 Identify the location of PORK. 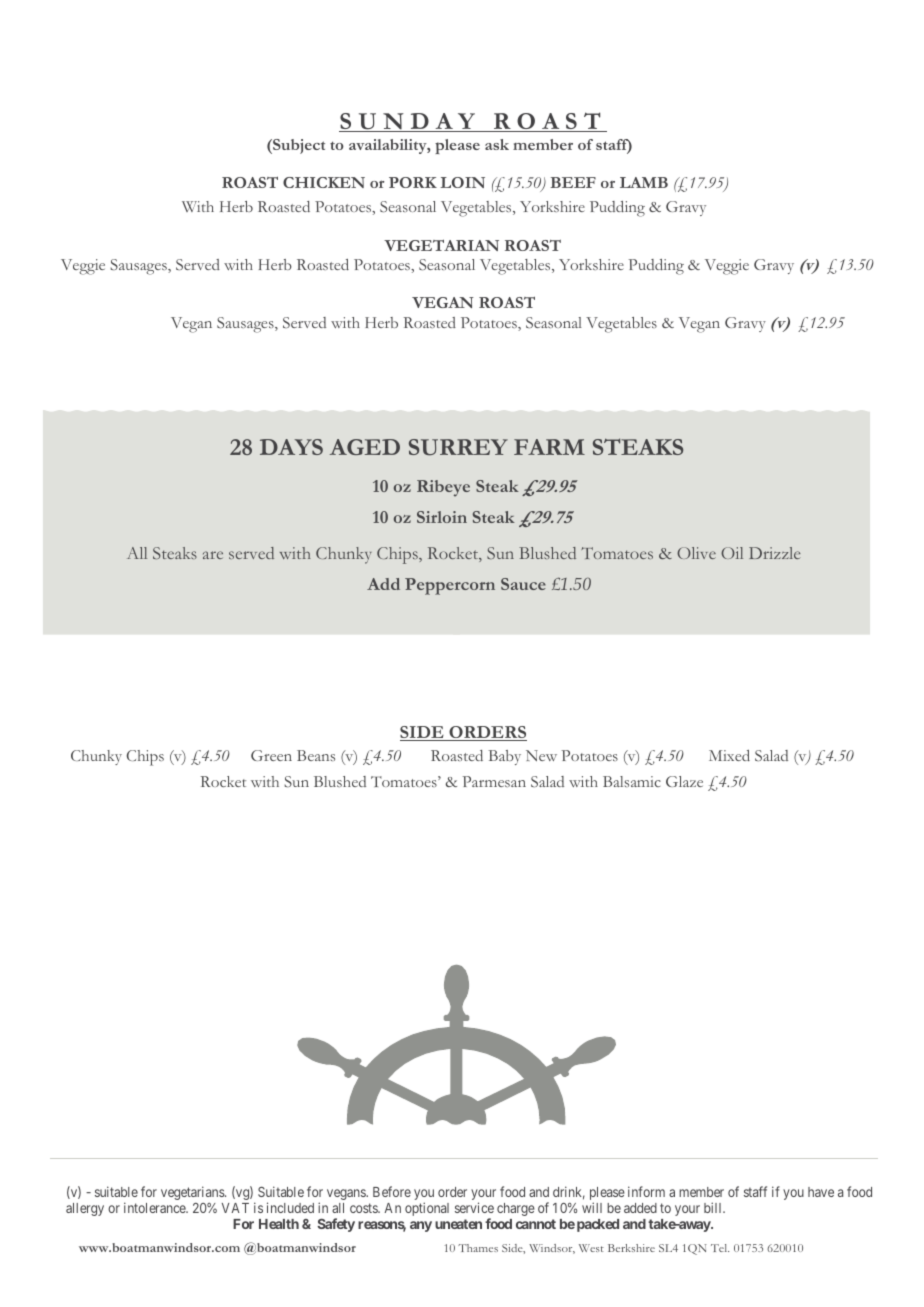
(413, 182).
